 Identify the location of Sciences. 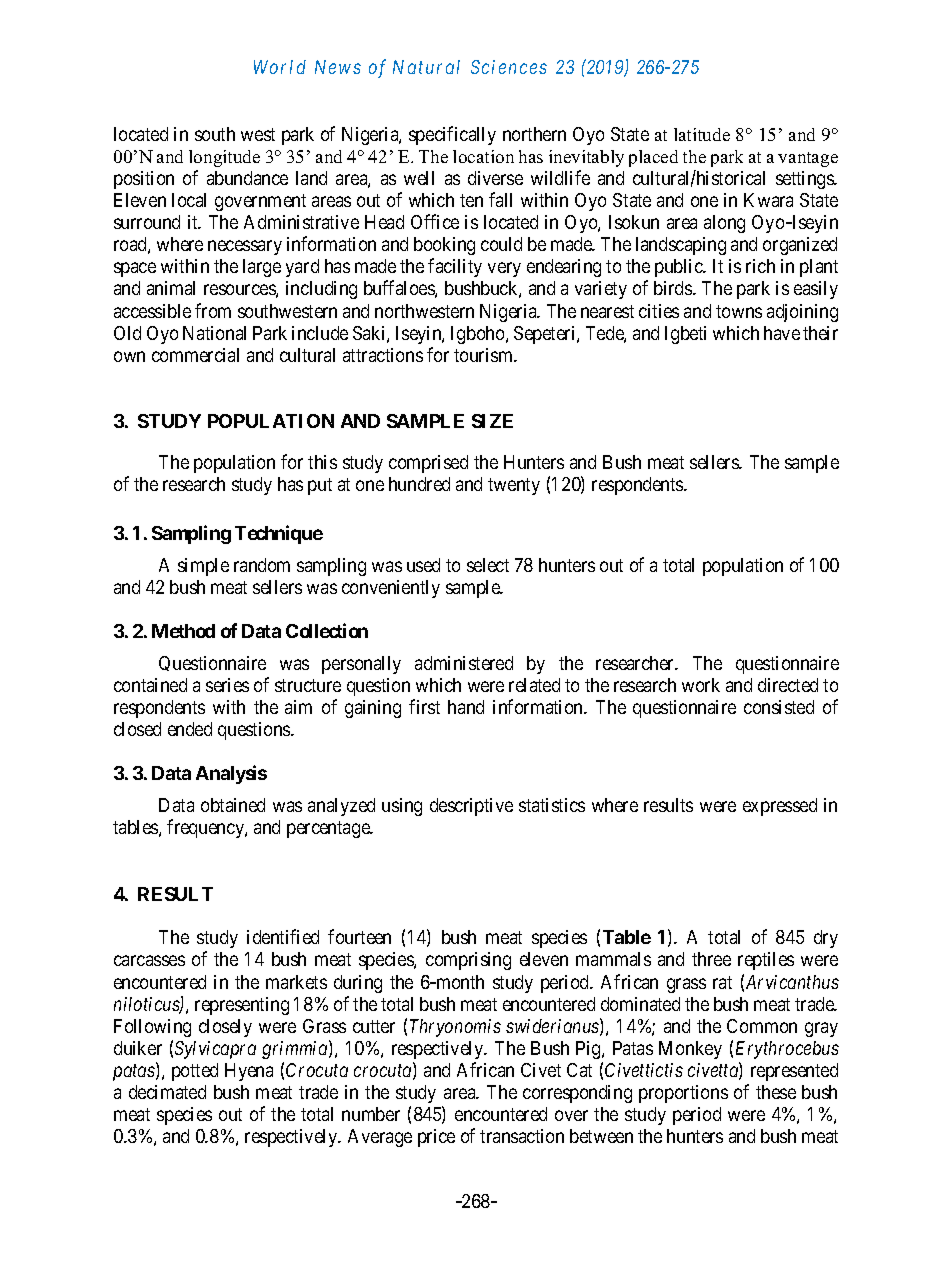
(509, 67).
